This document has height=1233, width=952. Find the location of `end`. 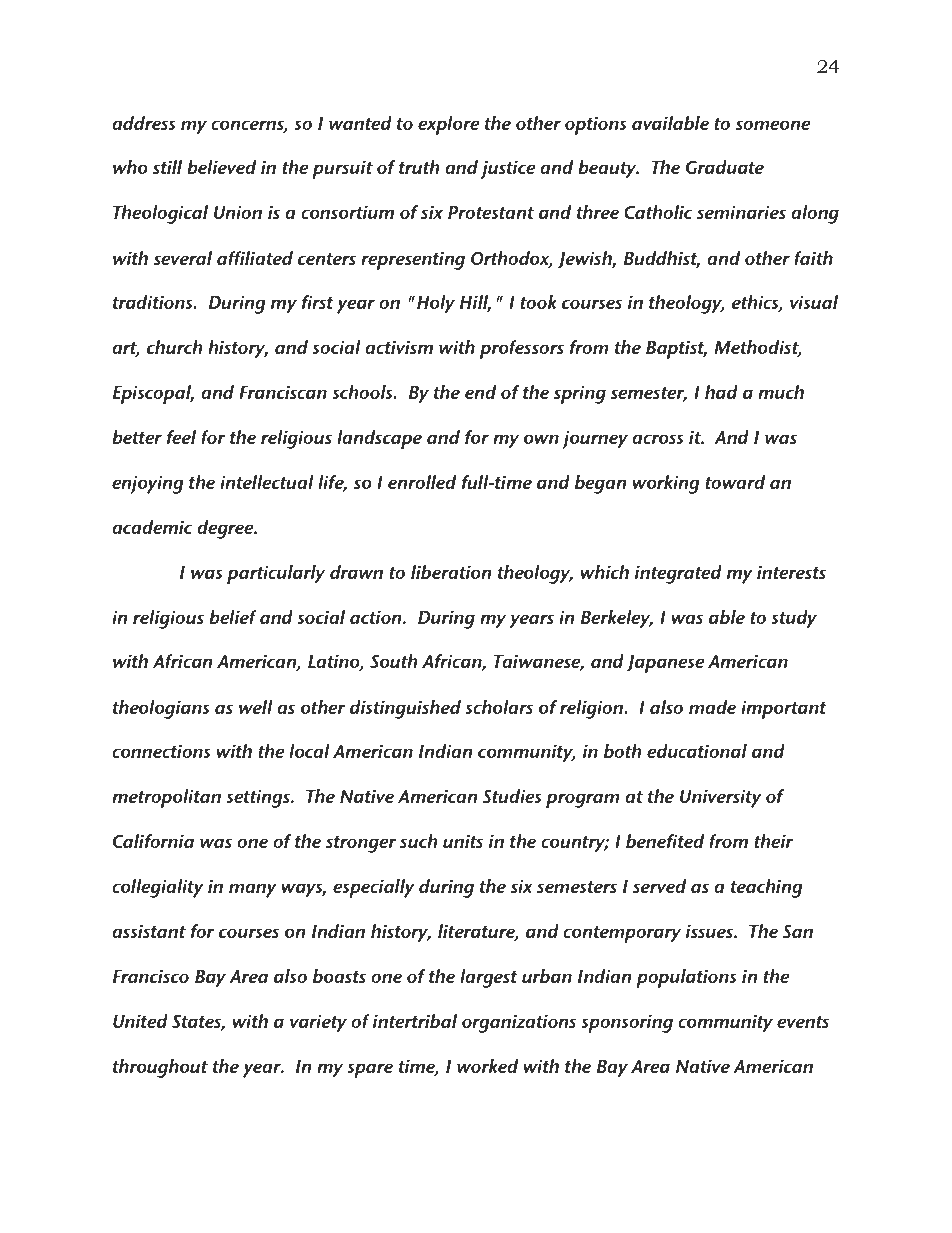

end is located at coordinates (480, 392).
